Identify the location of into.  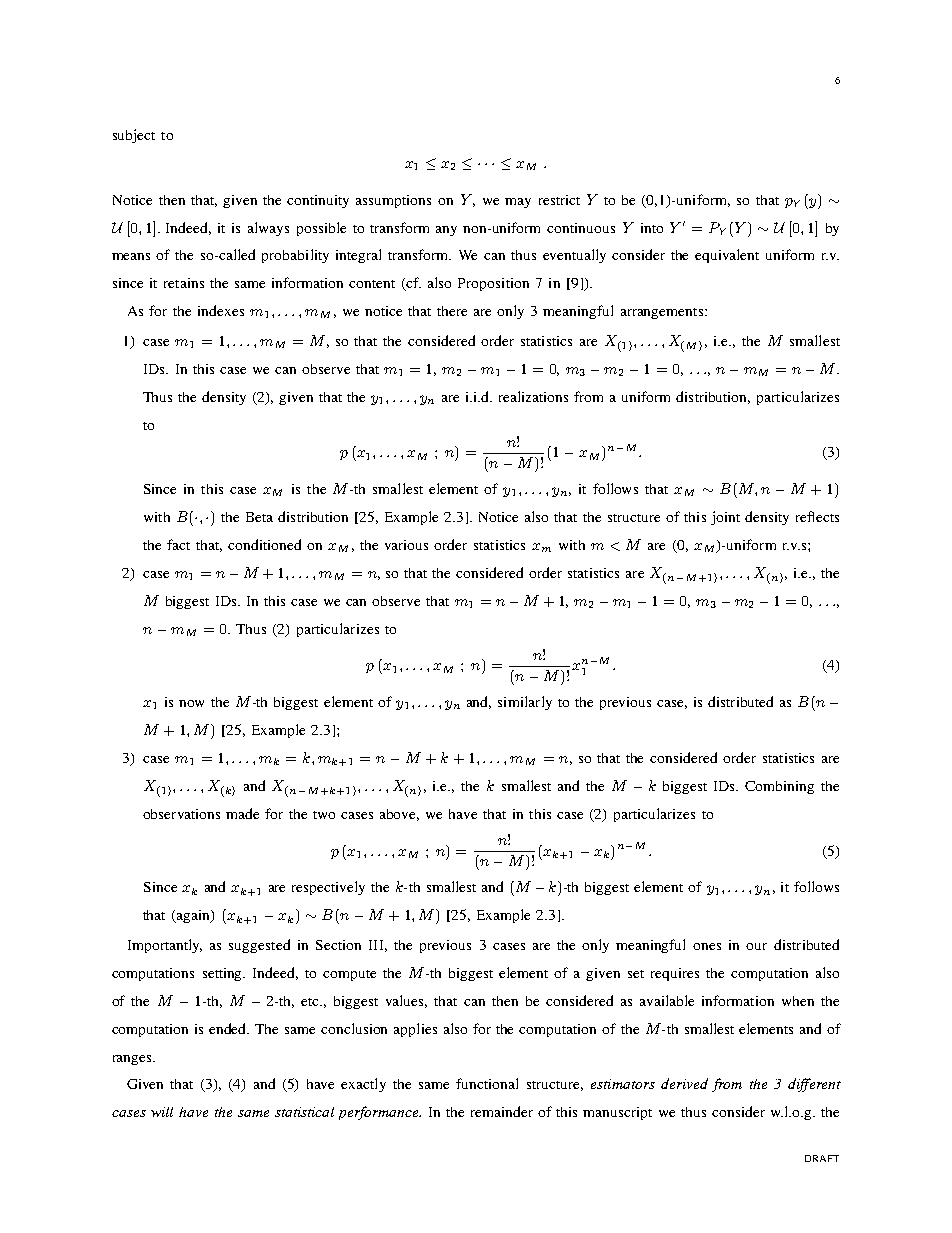
(652, 228).
